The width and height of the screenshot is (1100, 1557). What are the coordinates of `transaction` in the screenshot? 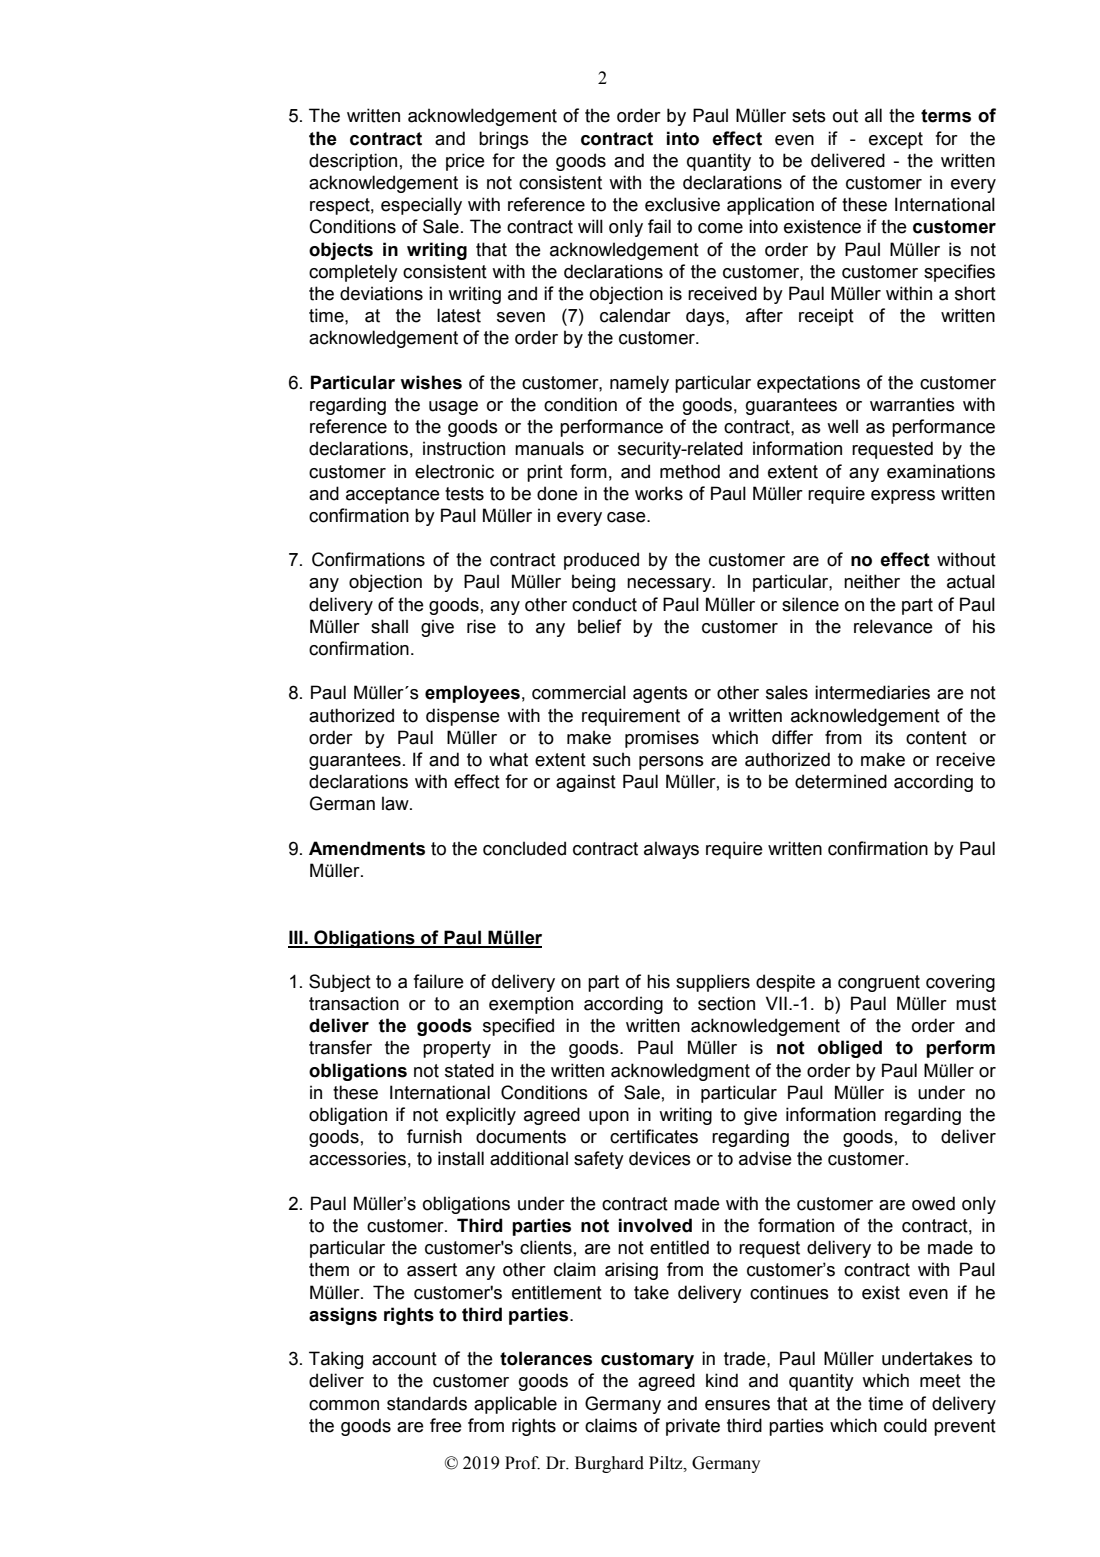 It's located at (354, 1003).
